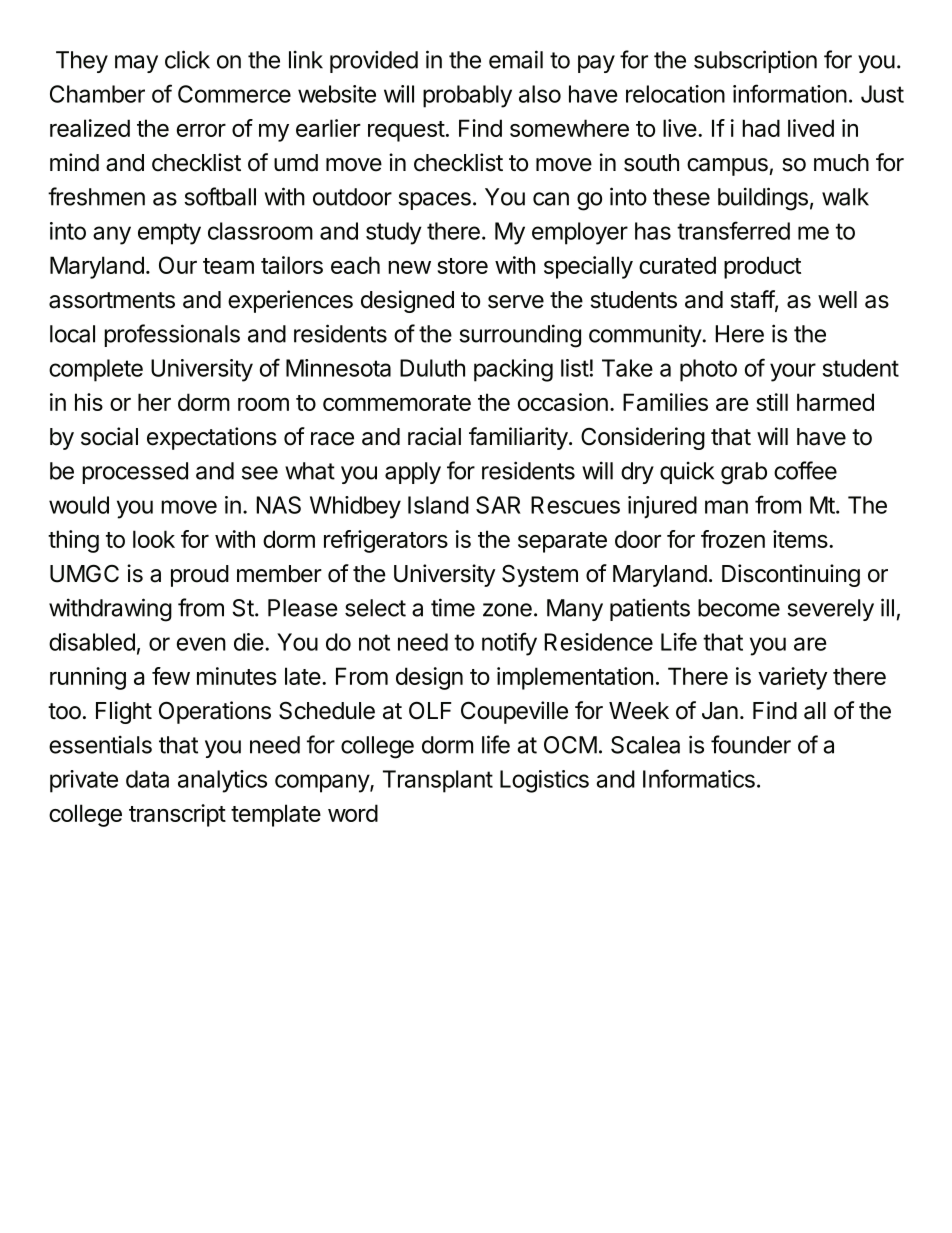  I want to click on Transplant, so click(438, 781).
